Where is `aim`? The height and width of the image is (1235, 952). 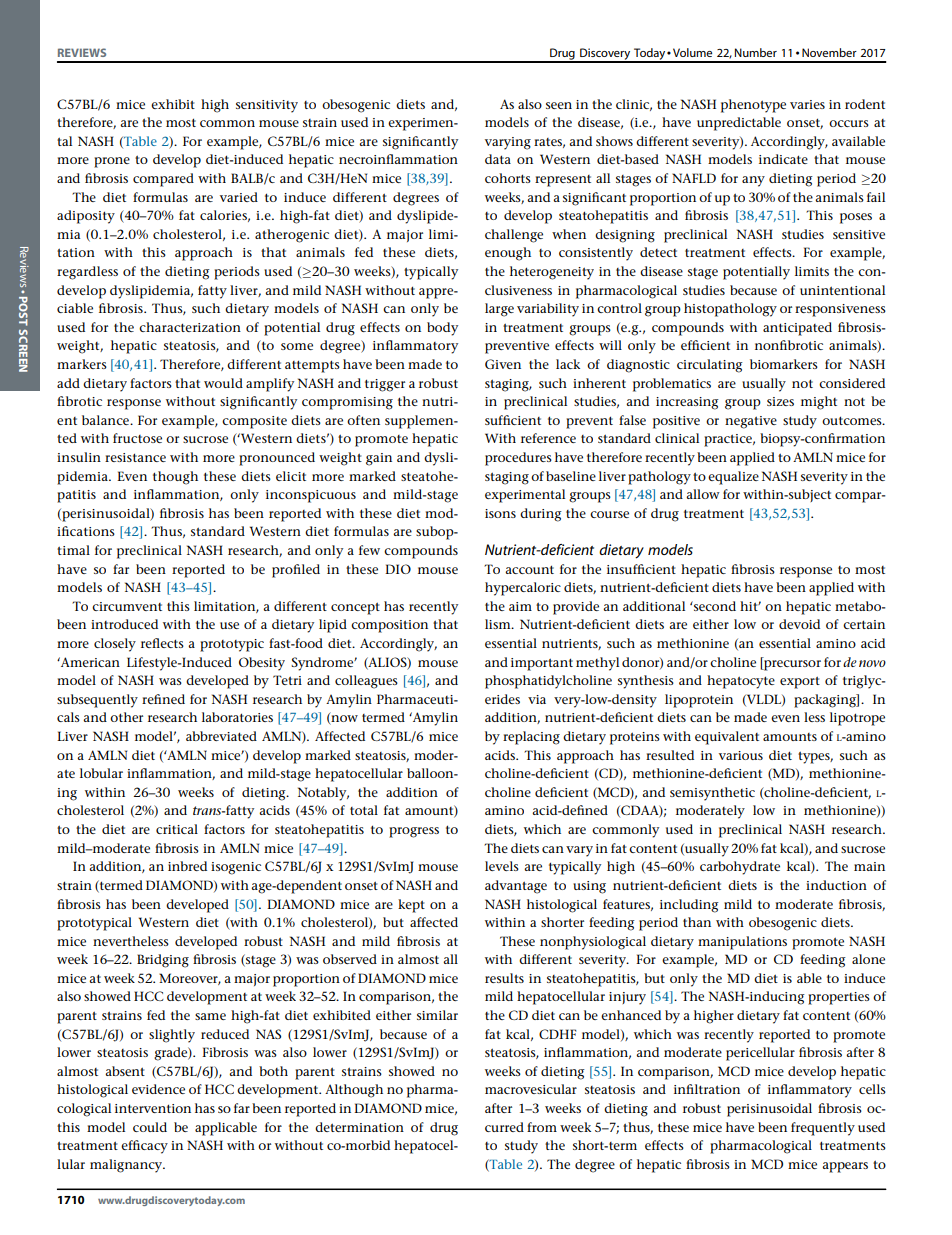
aim is located at coordinates (520, 606).
